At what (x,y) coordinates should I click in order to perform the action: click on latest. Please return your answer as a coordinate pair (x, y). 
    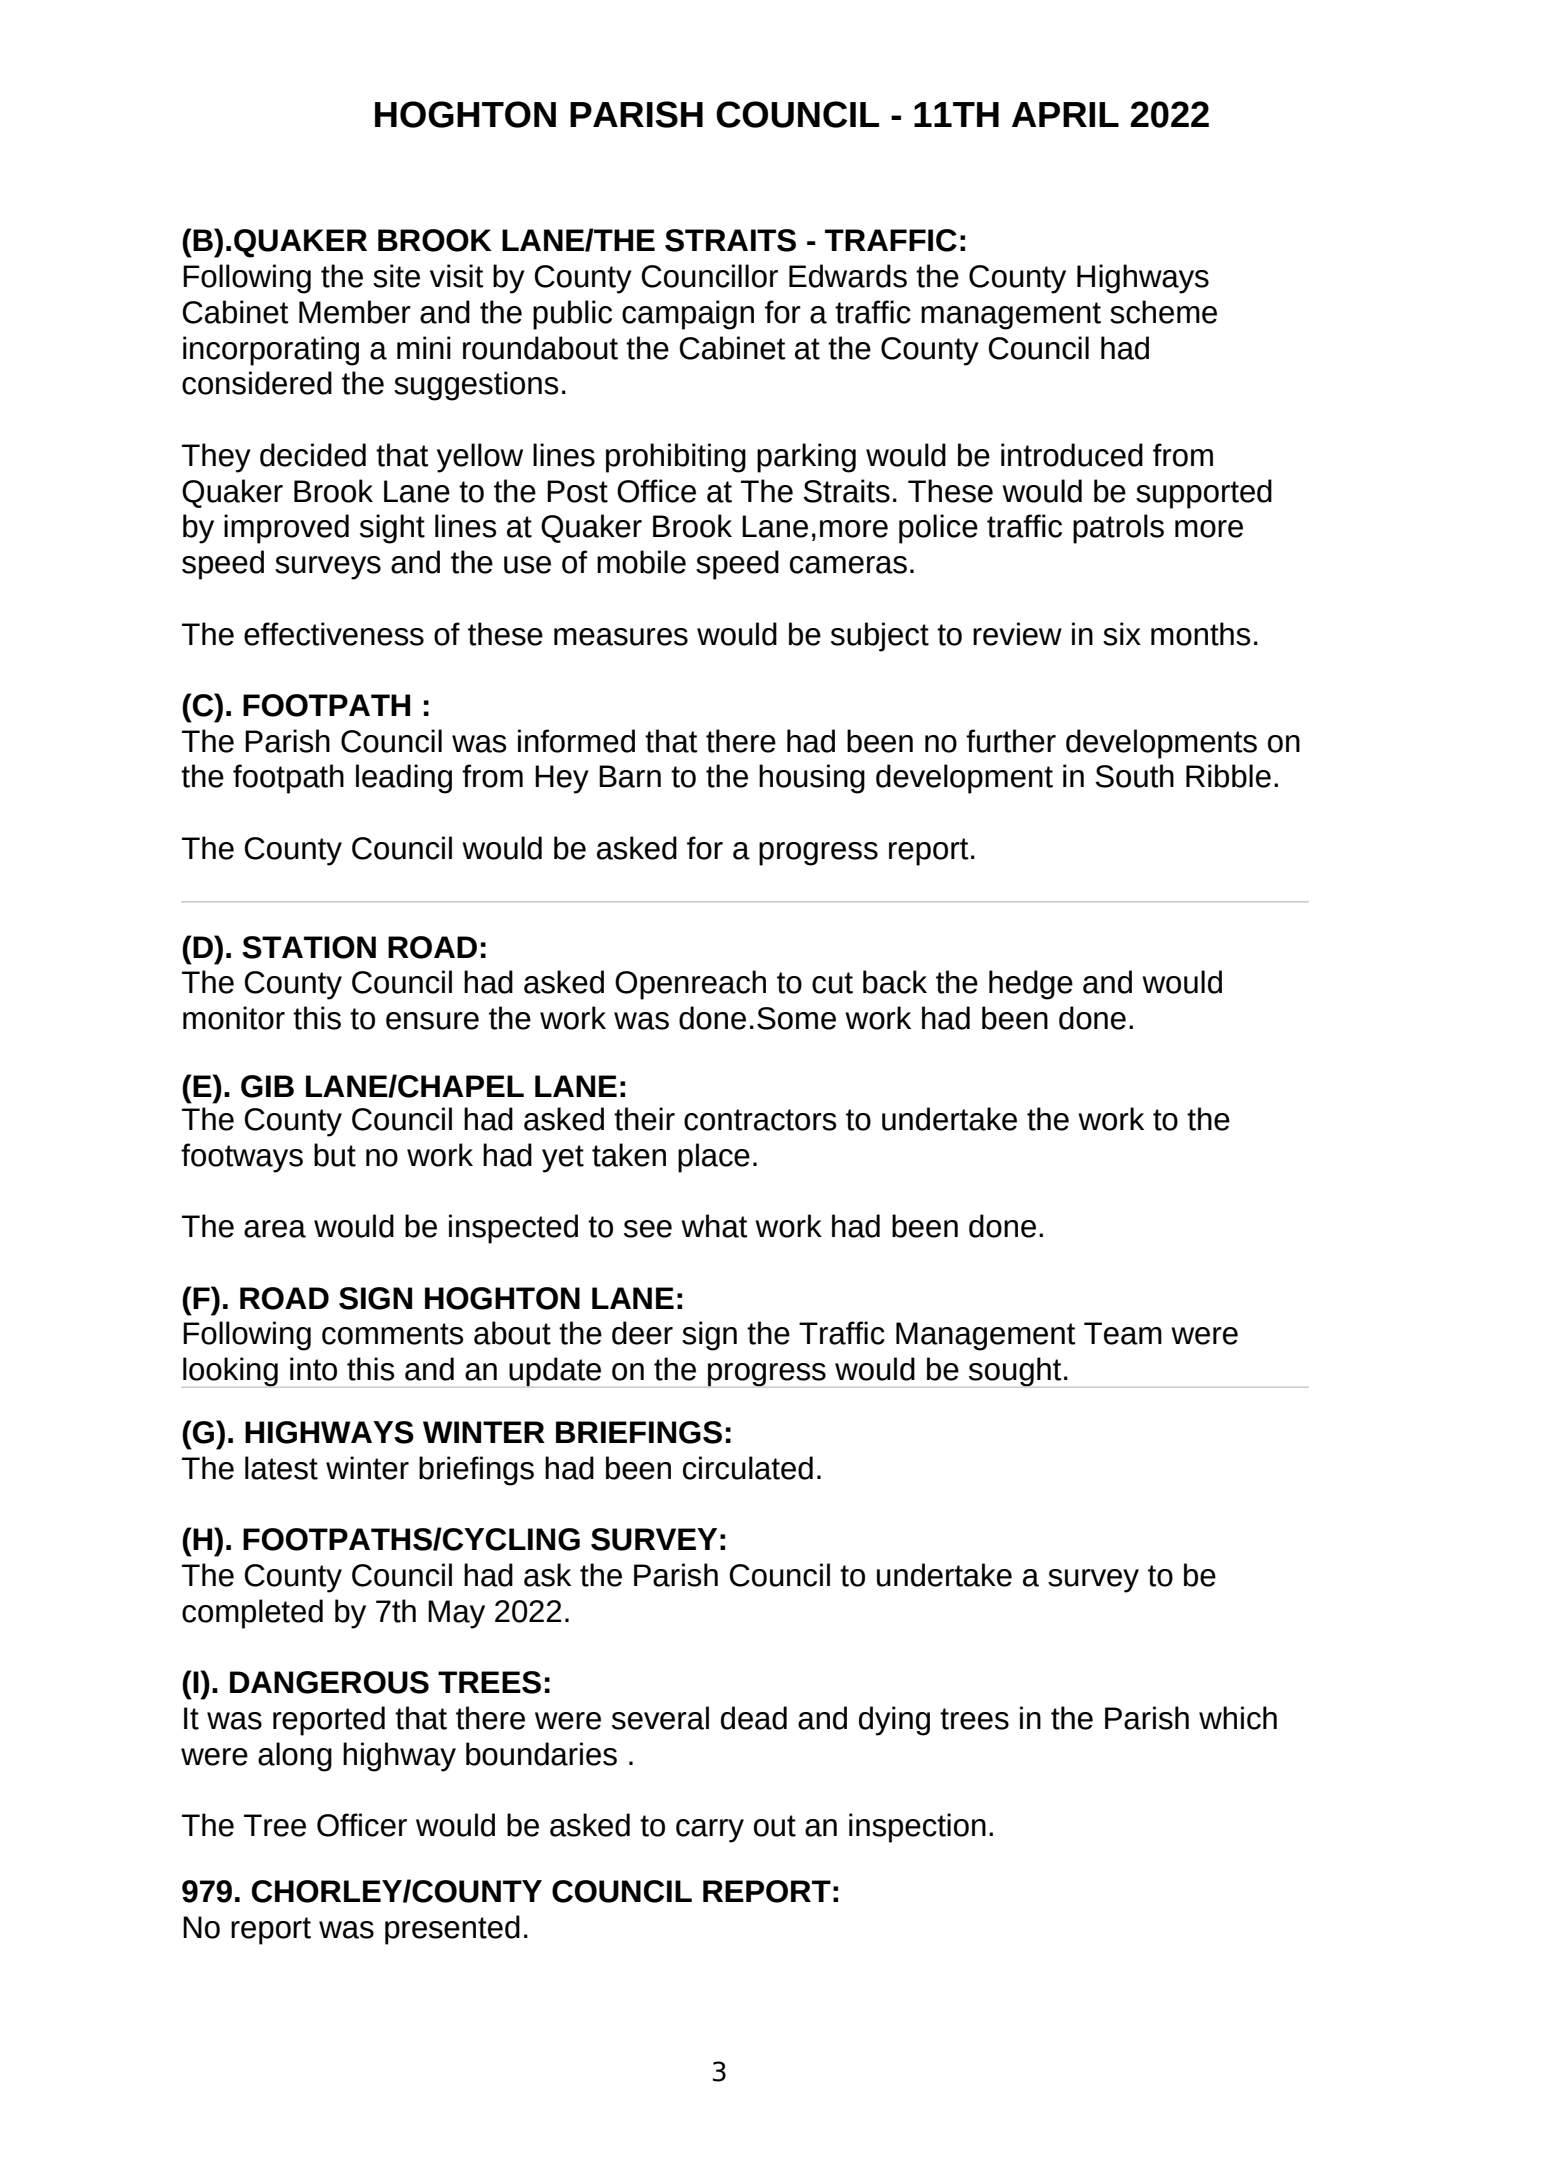
    Looking at the image, I should click on (281, 1468).
